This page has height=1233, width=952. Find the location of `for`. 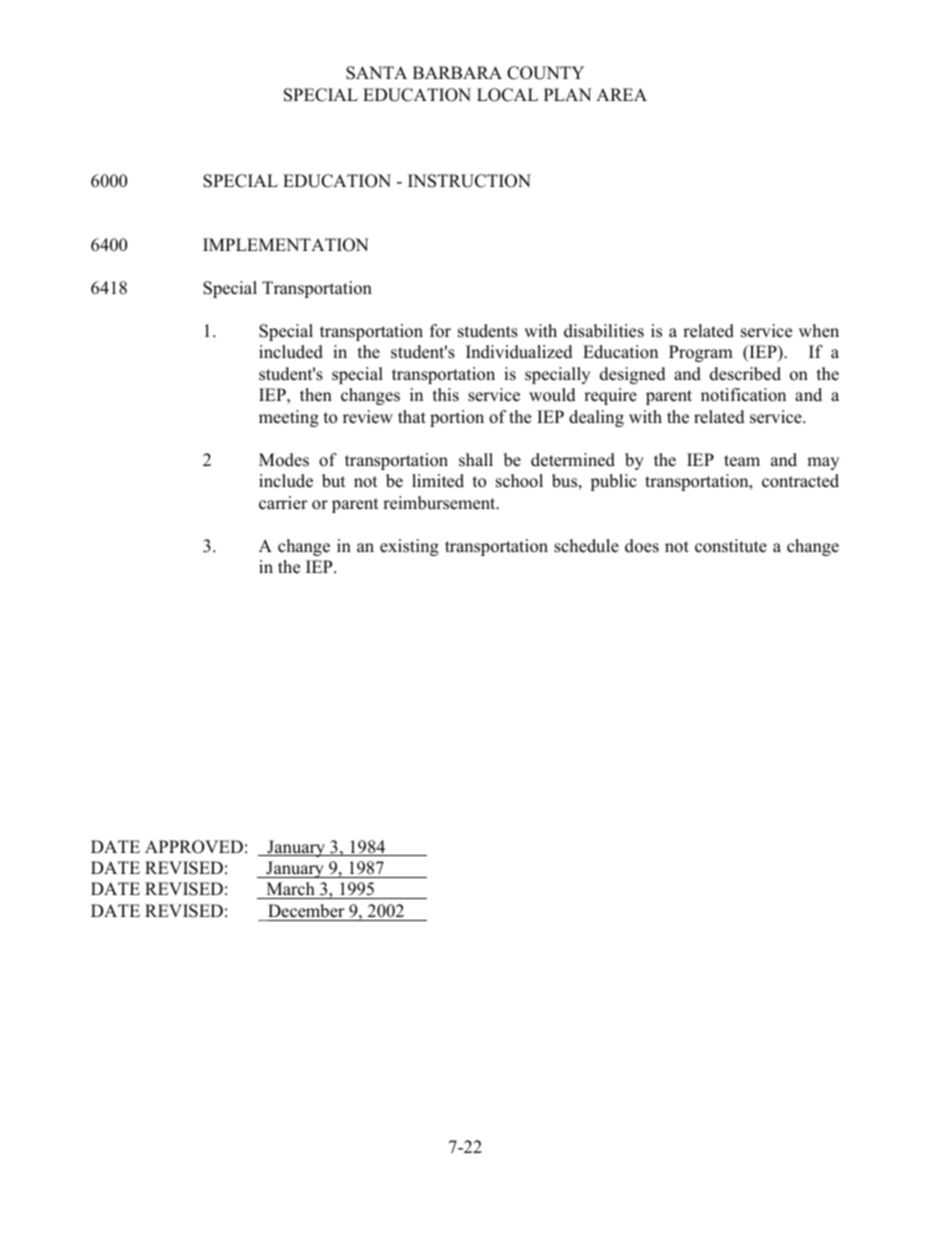

for is located at coordinates (440, 331).
